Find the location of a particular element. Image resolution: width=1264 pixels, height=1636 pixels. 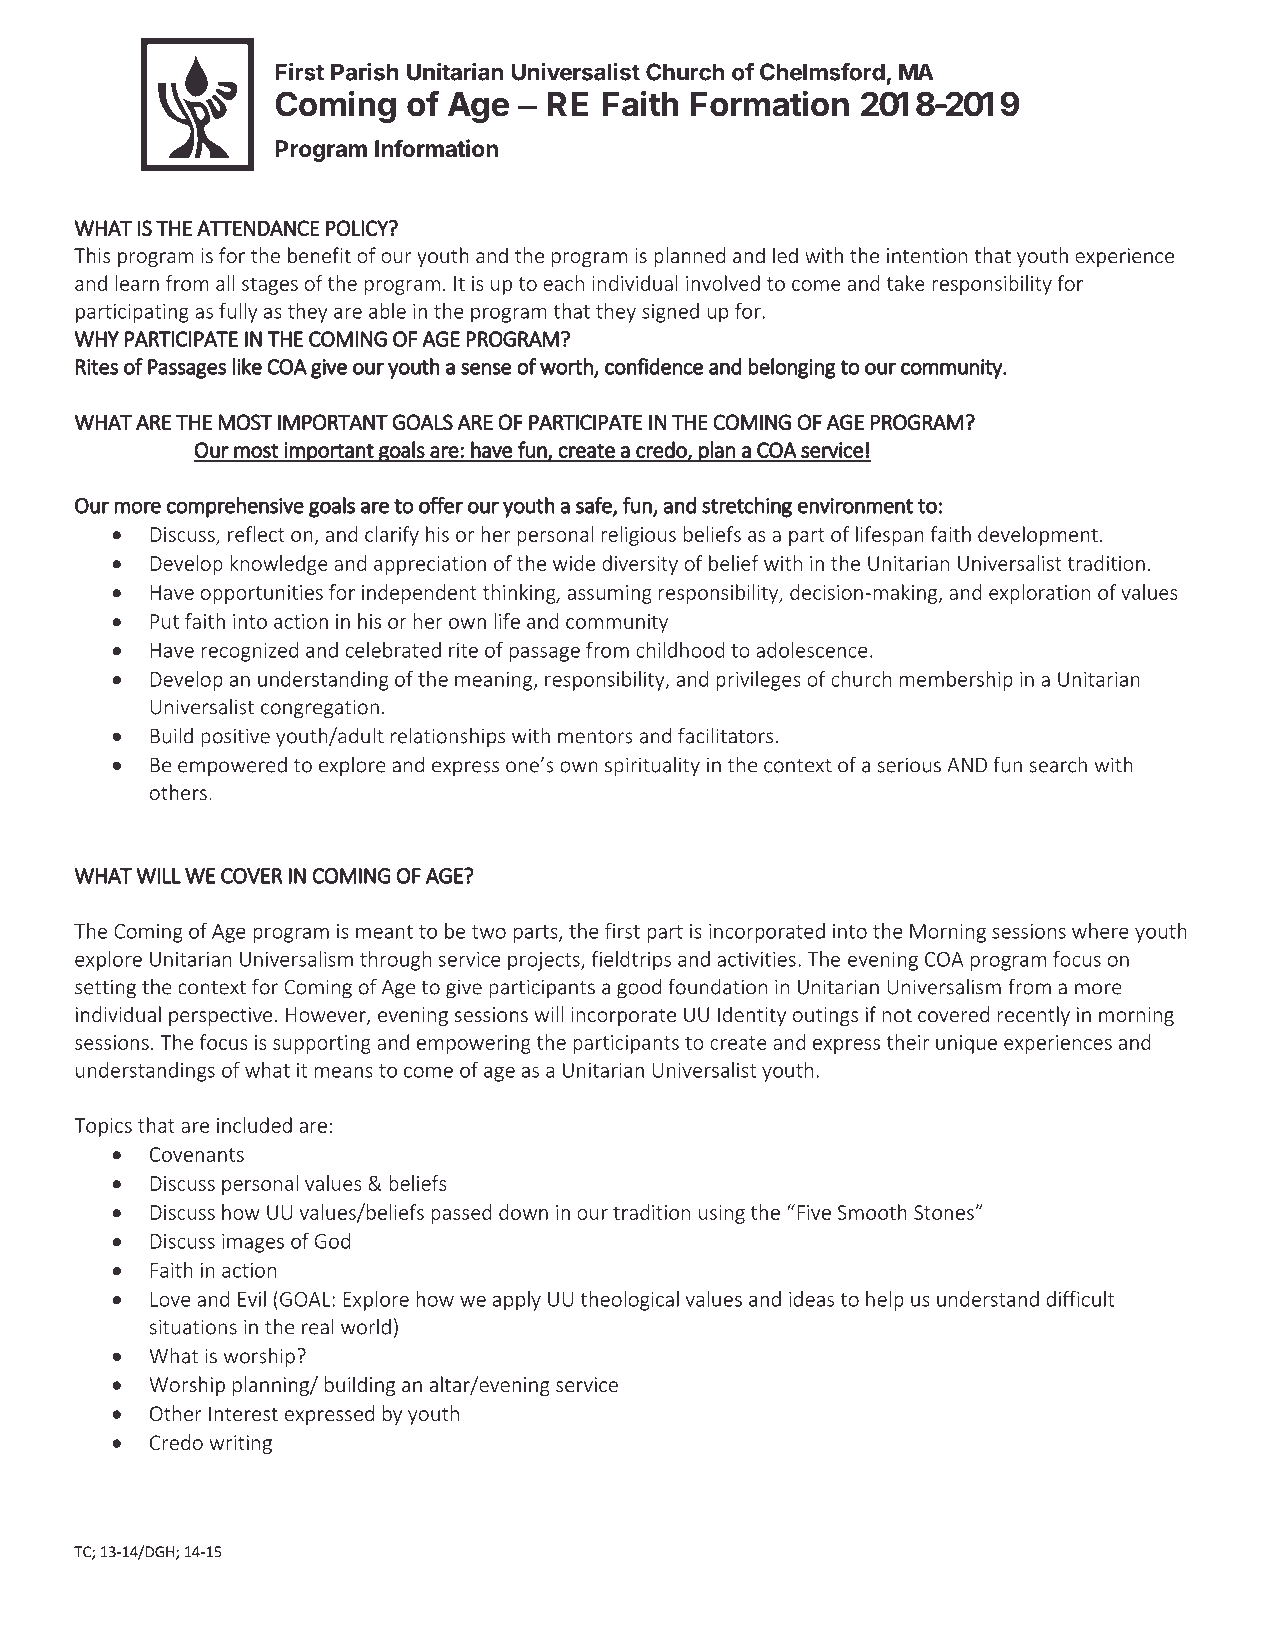

Parish is located at coordinates (365, 71).
